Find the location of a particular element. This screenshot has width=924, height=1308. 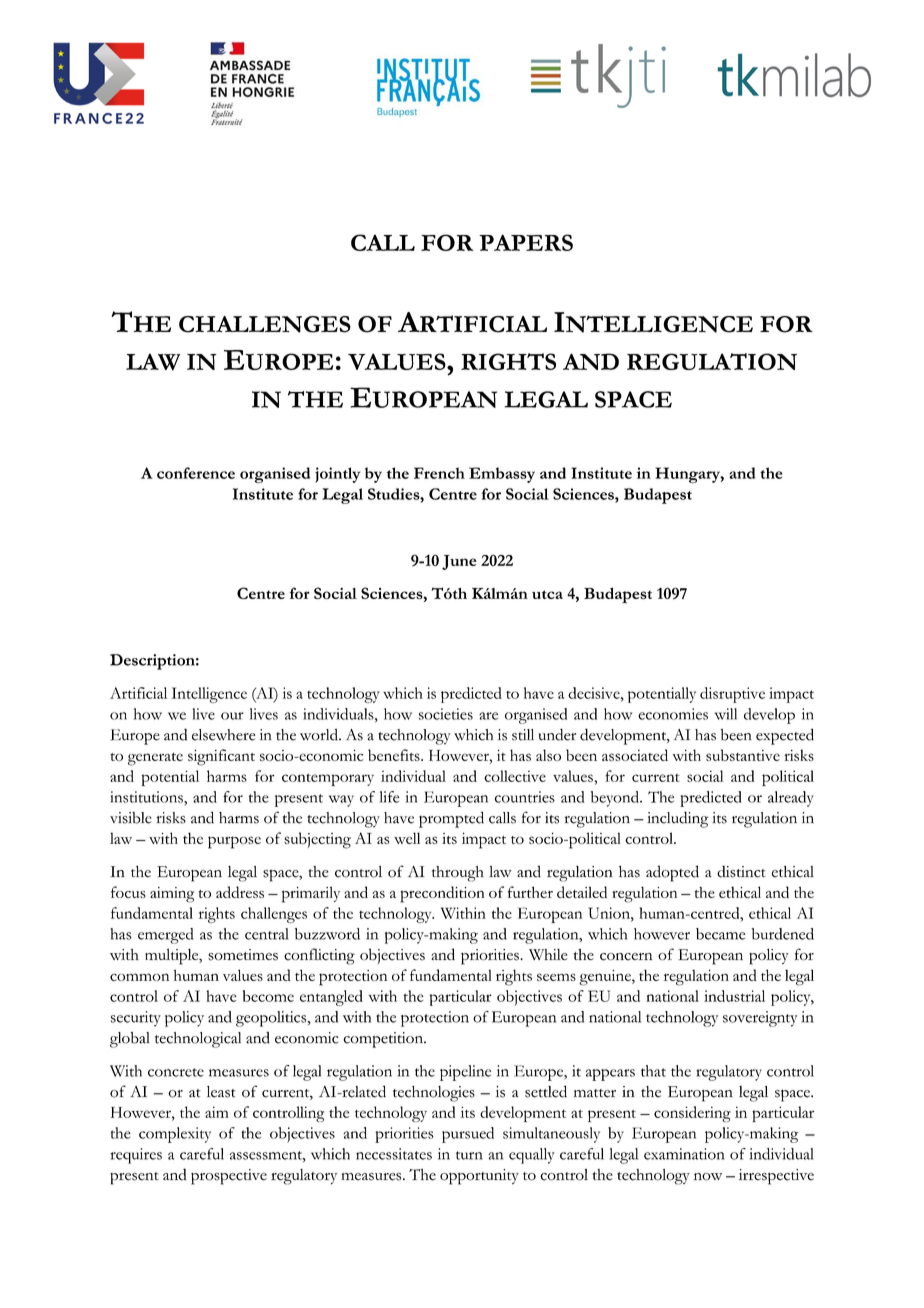

jointly is located at coordinates (337, 475).
